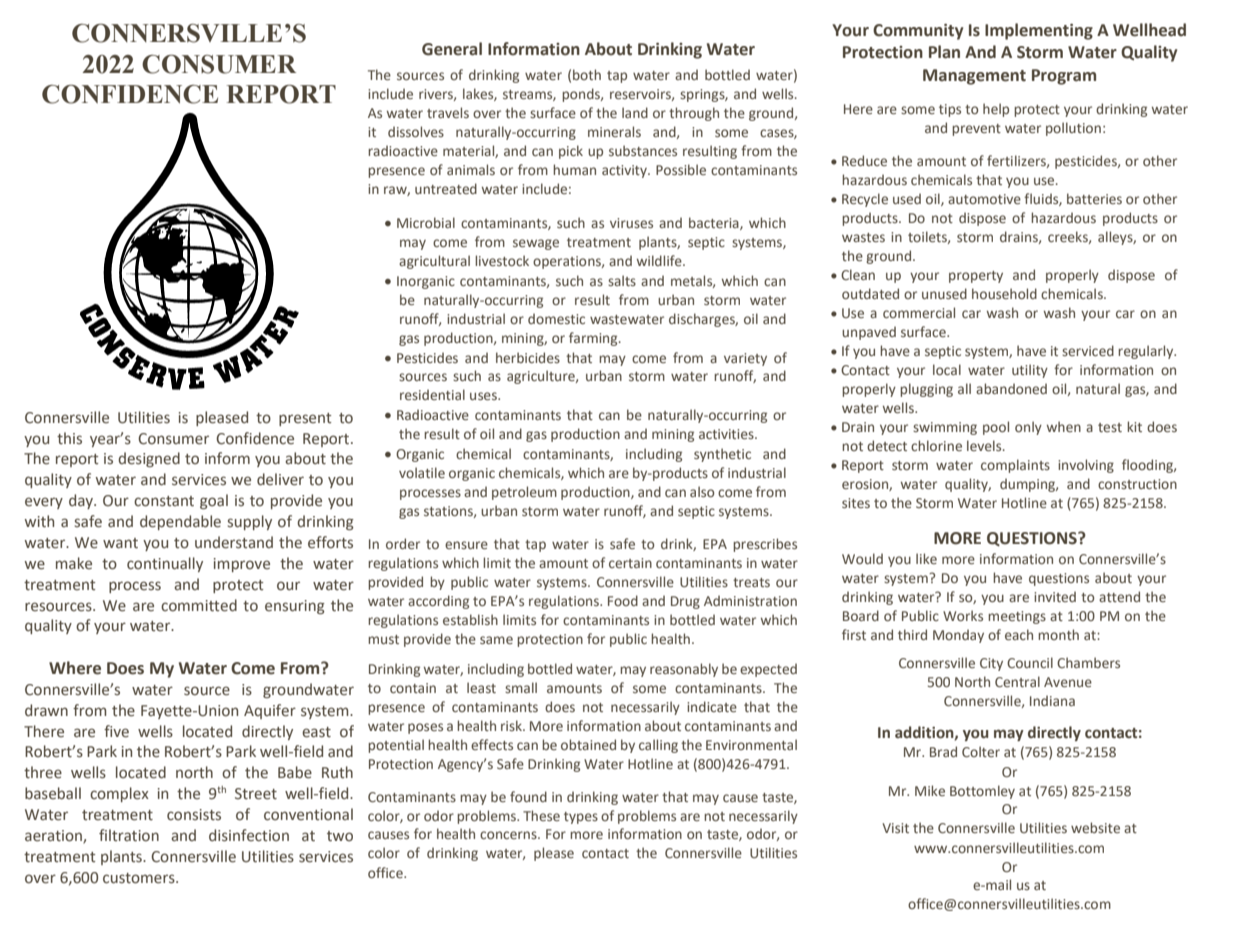  What do you see at coordinates (974, 77) in the screenshot?
I see `Management` at bounding box center [974, 77].
